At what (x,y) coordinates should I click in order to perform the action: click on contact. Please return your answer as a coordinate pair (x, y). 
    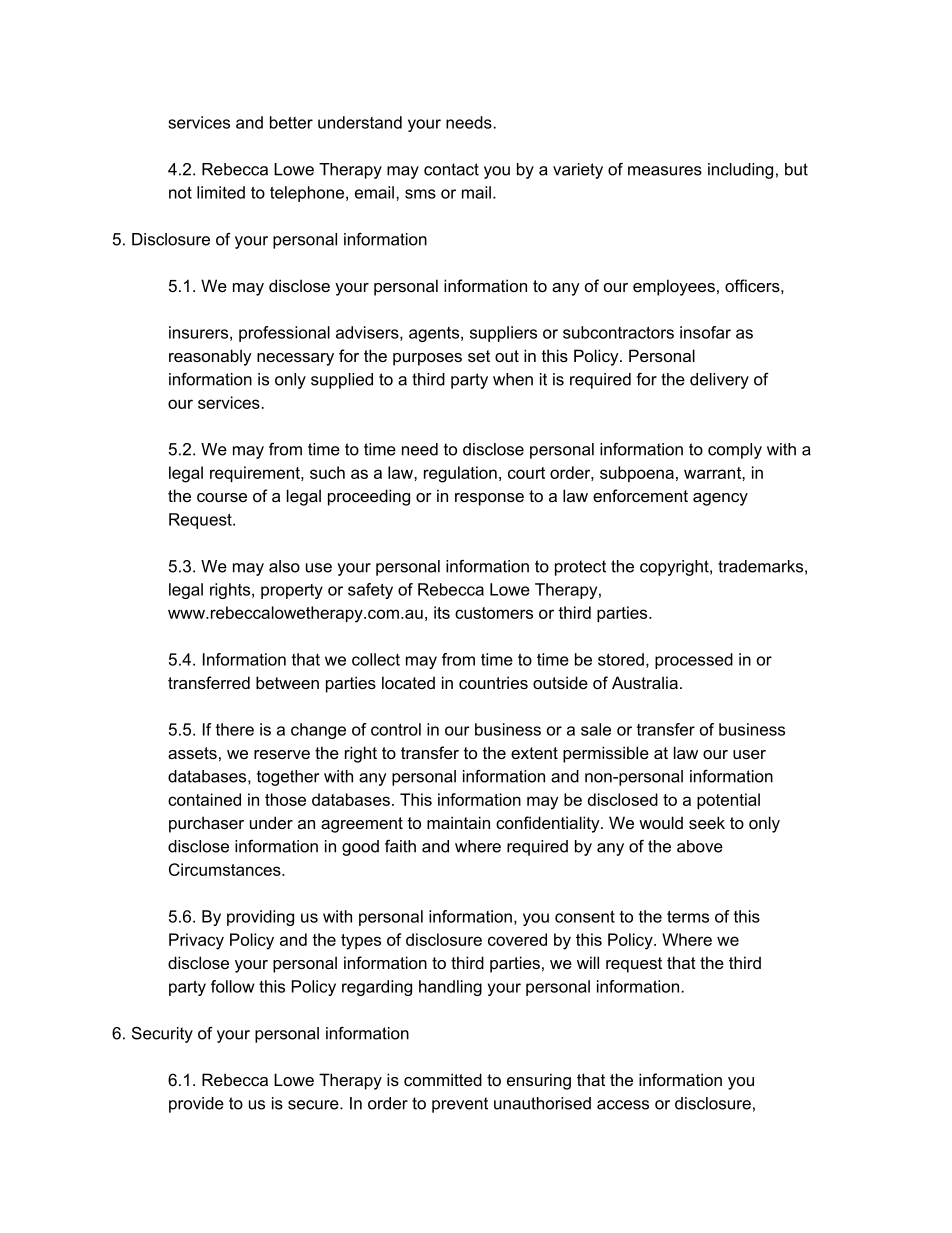
    Looking at the image, I should click on (451, 169).
